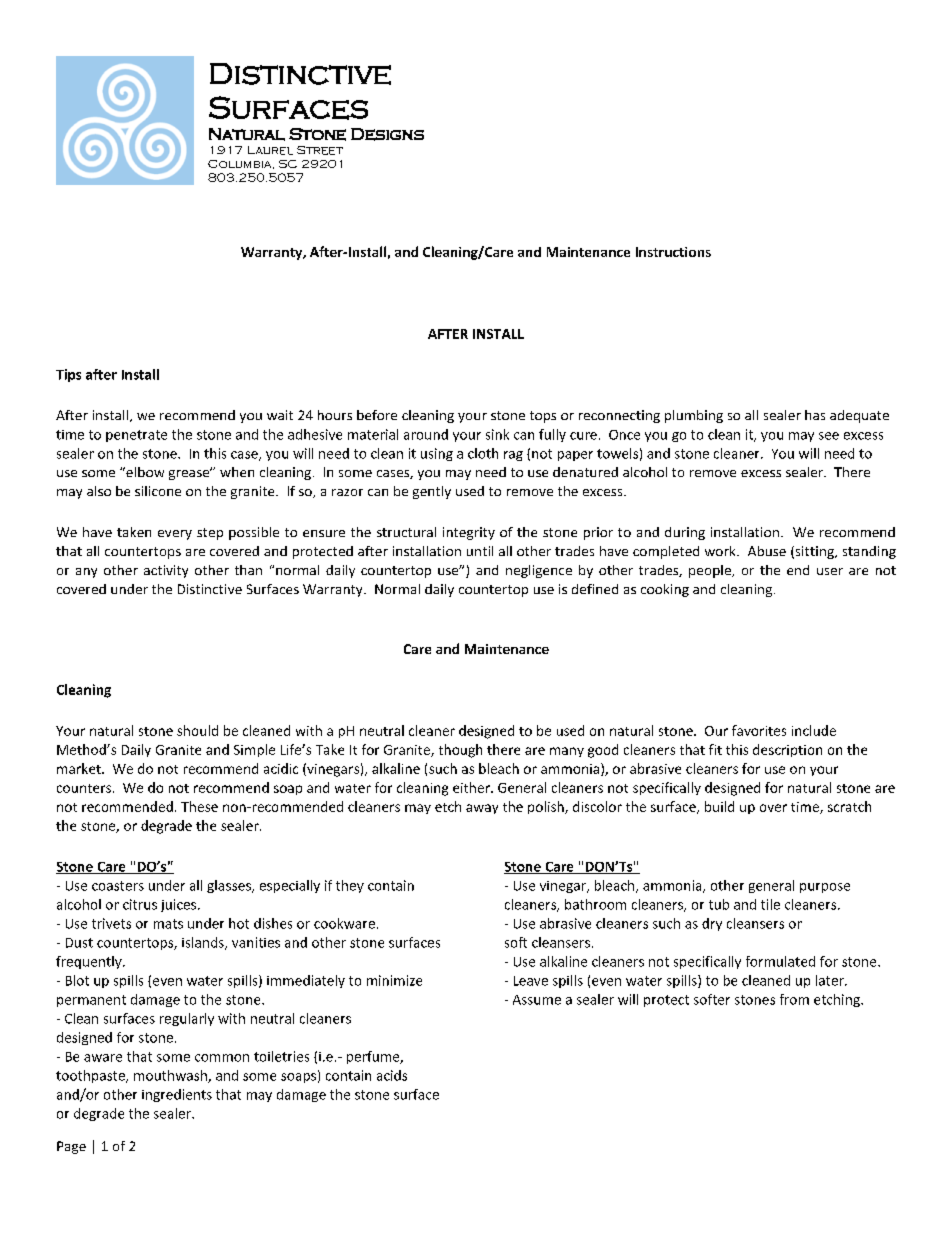  I want to click on away, so click(482, 809).
